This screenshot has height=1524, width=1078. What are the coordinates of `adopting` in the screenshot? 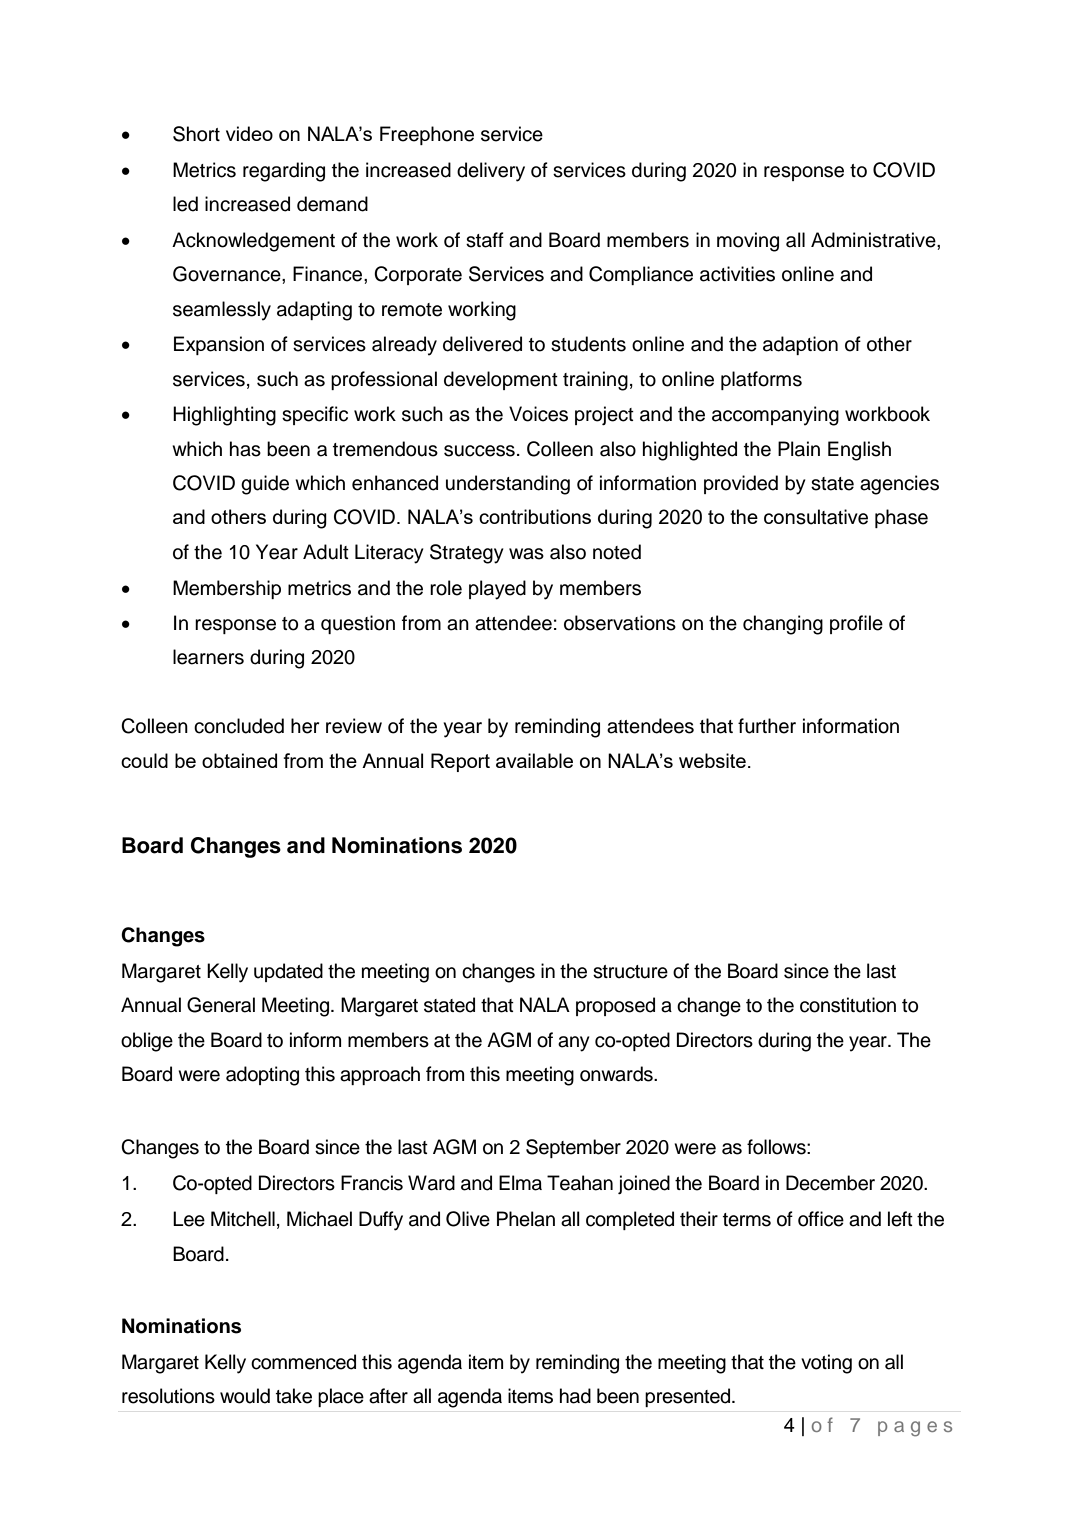 It's located at (262, 1076).
